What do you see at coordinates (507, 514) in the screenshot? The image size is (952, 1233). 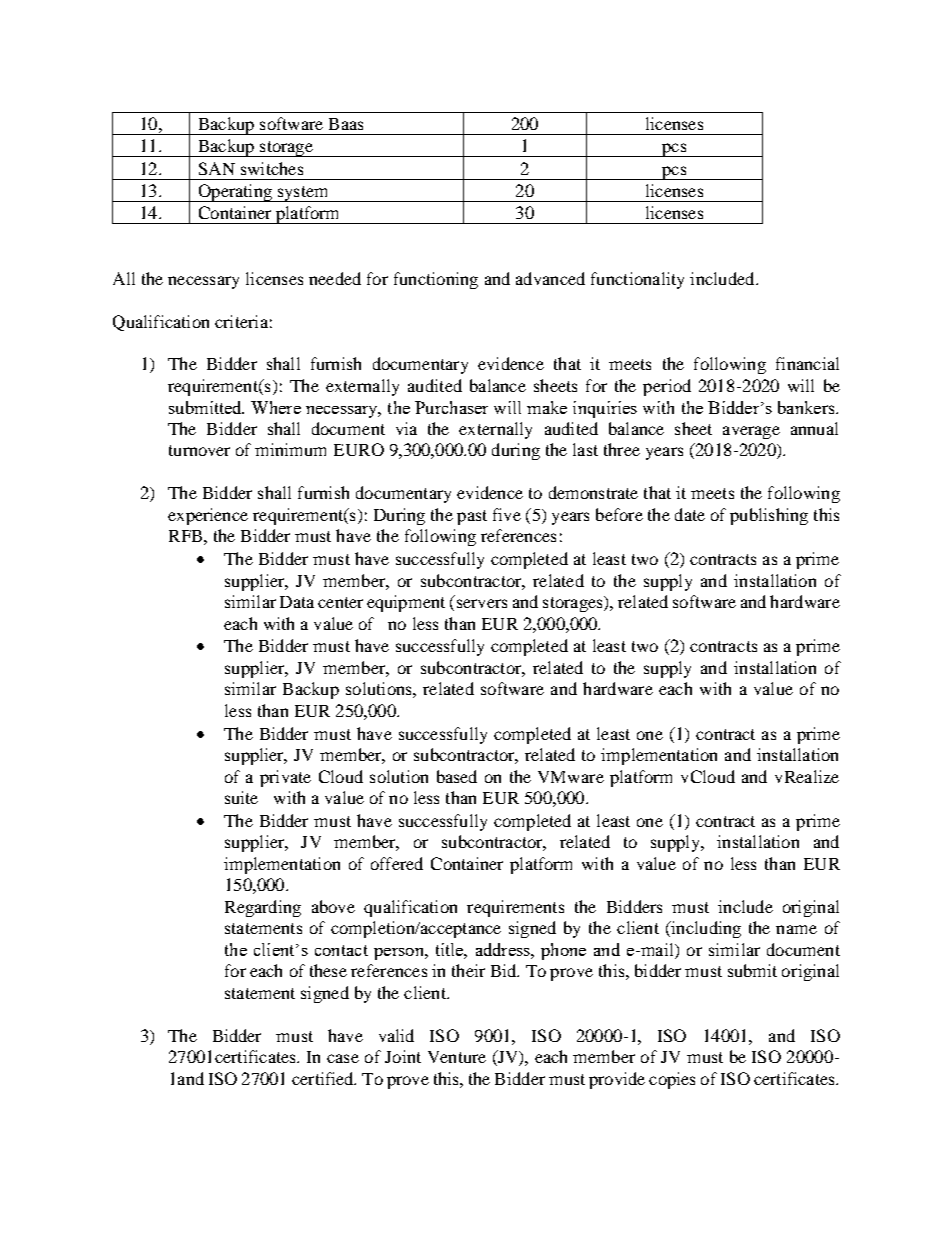 I see `five` at bounding box center [507, 514].
